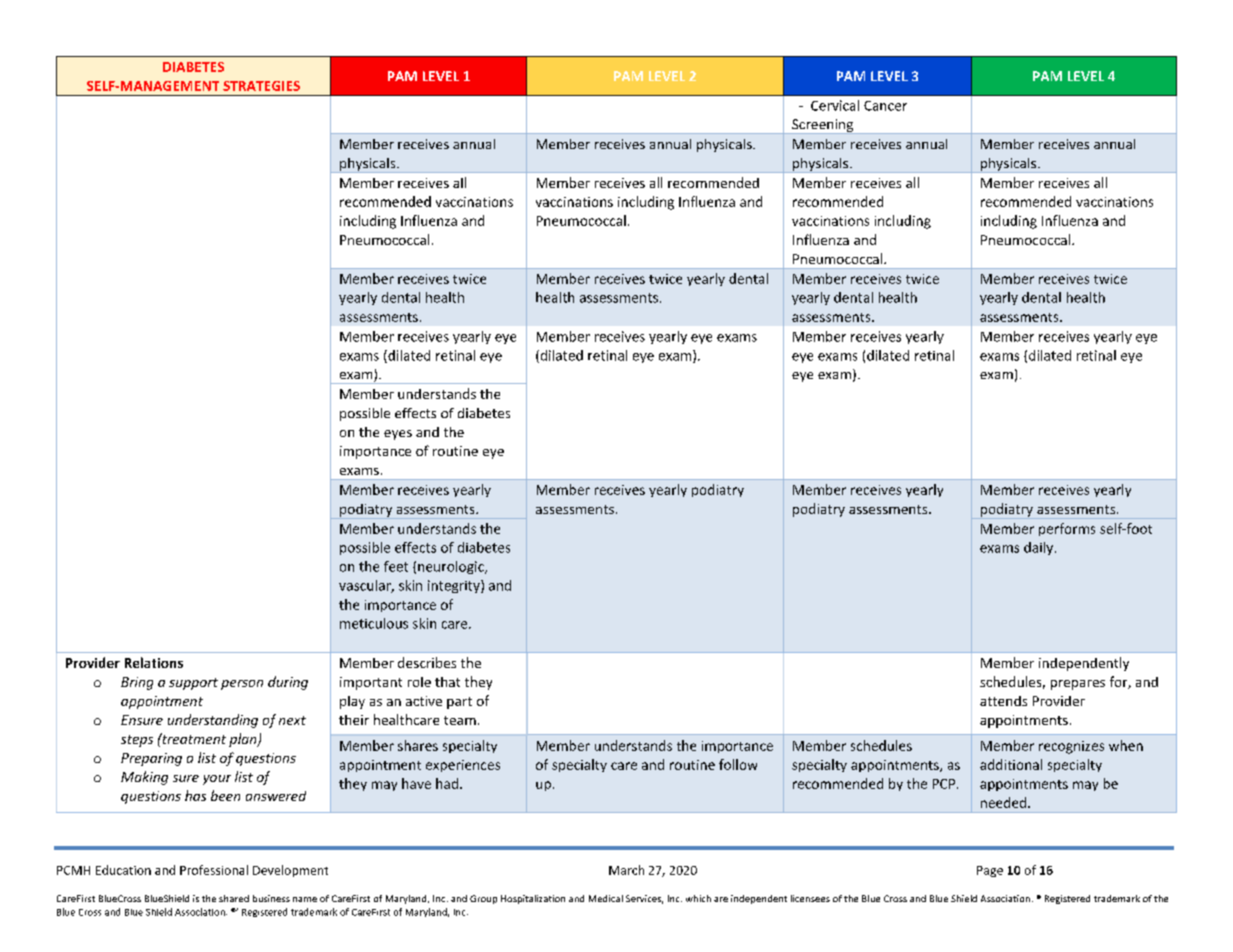  What do you see at coordinates (374, 623) in the page?
I see `meticulous` at bounding box center [374, 623].
